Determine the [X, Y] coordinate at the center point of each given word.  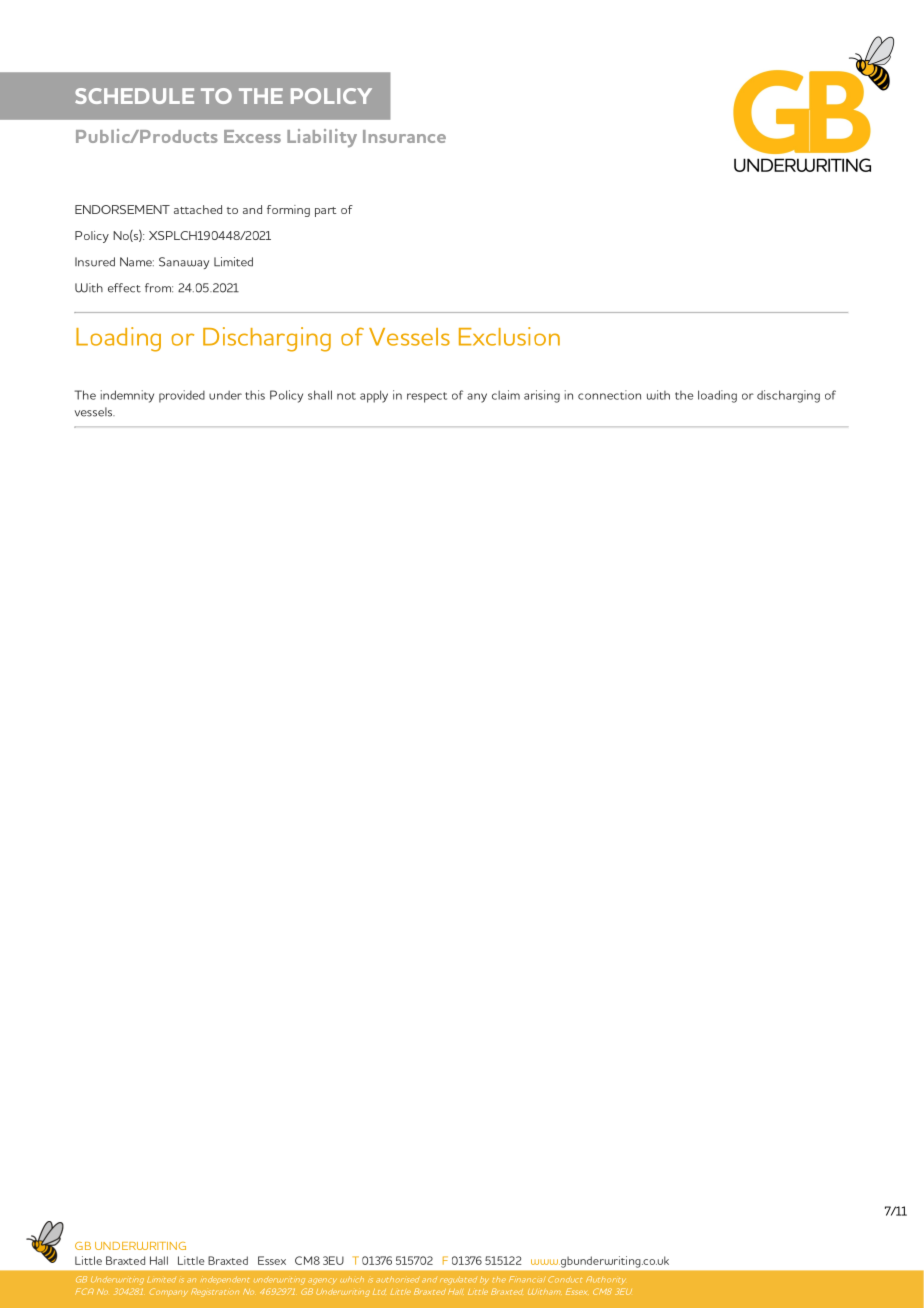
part [325, 212]
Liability [322, 138]
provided [182, 396]
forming [288, 211]
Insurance [404, 136]
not [346, 396]
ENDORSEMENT [122, 209]
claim [506, 395]
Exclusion [509, 336]
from [159, 288]
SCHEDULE [134, 96]
